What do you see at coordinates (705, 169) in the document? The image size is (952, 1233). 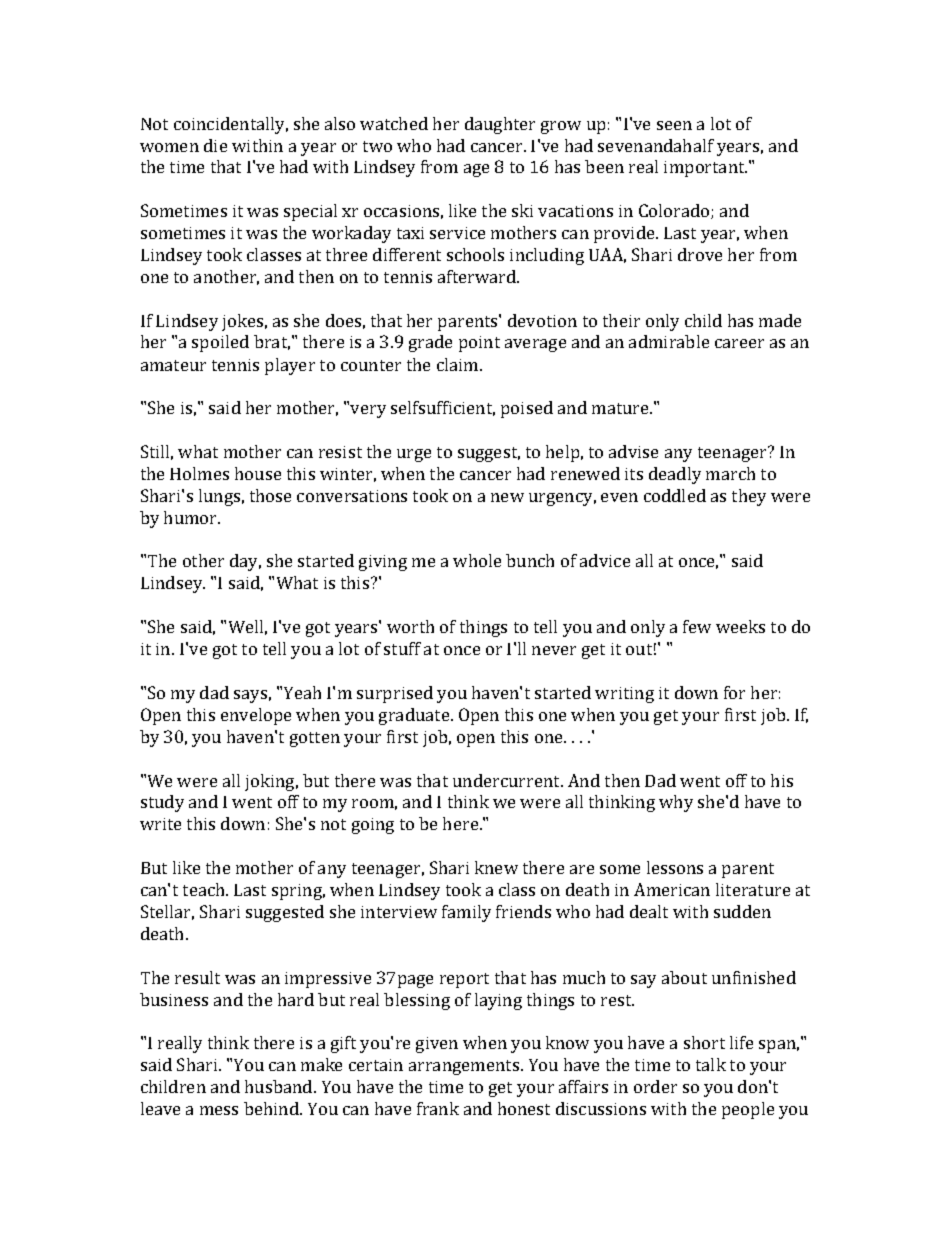 I see `important` at bounding box center [705, 169].
